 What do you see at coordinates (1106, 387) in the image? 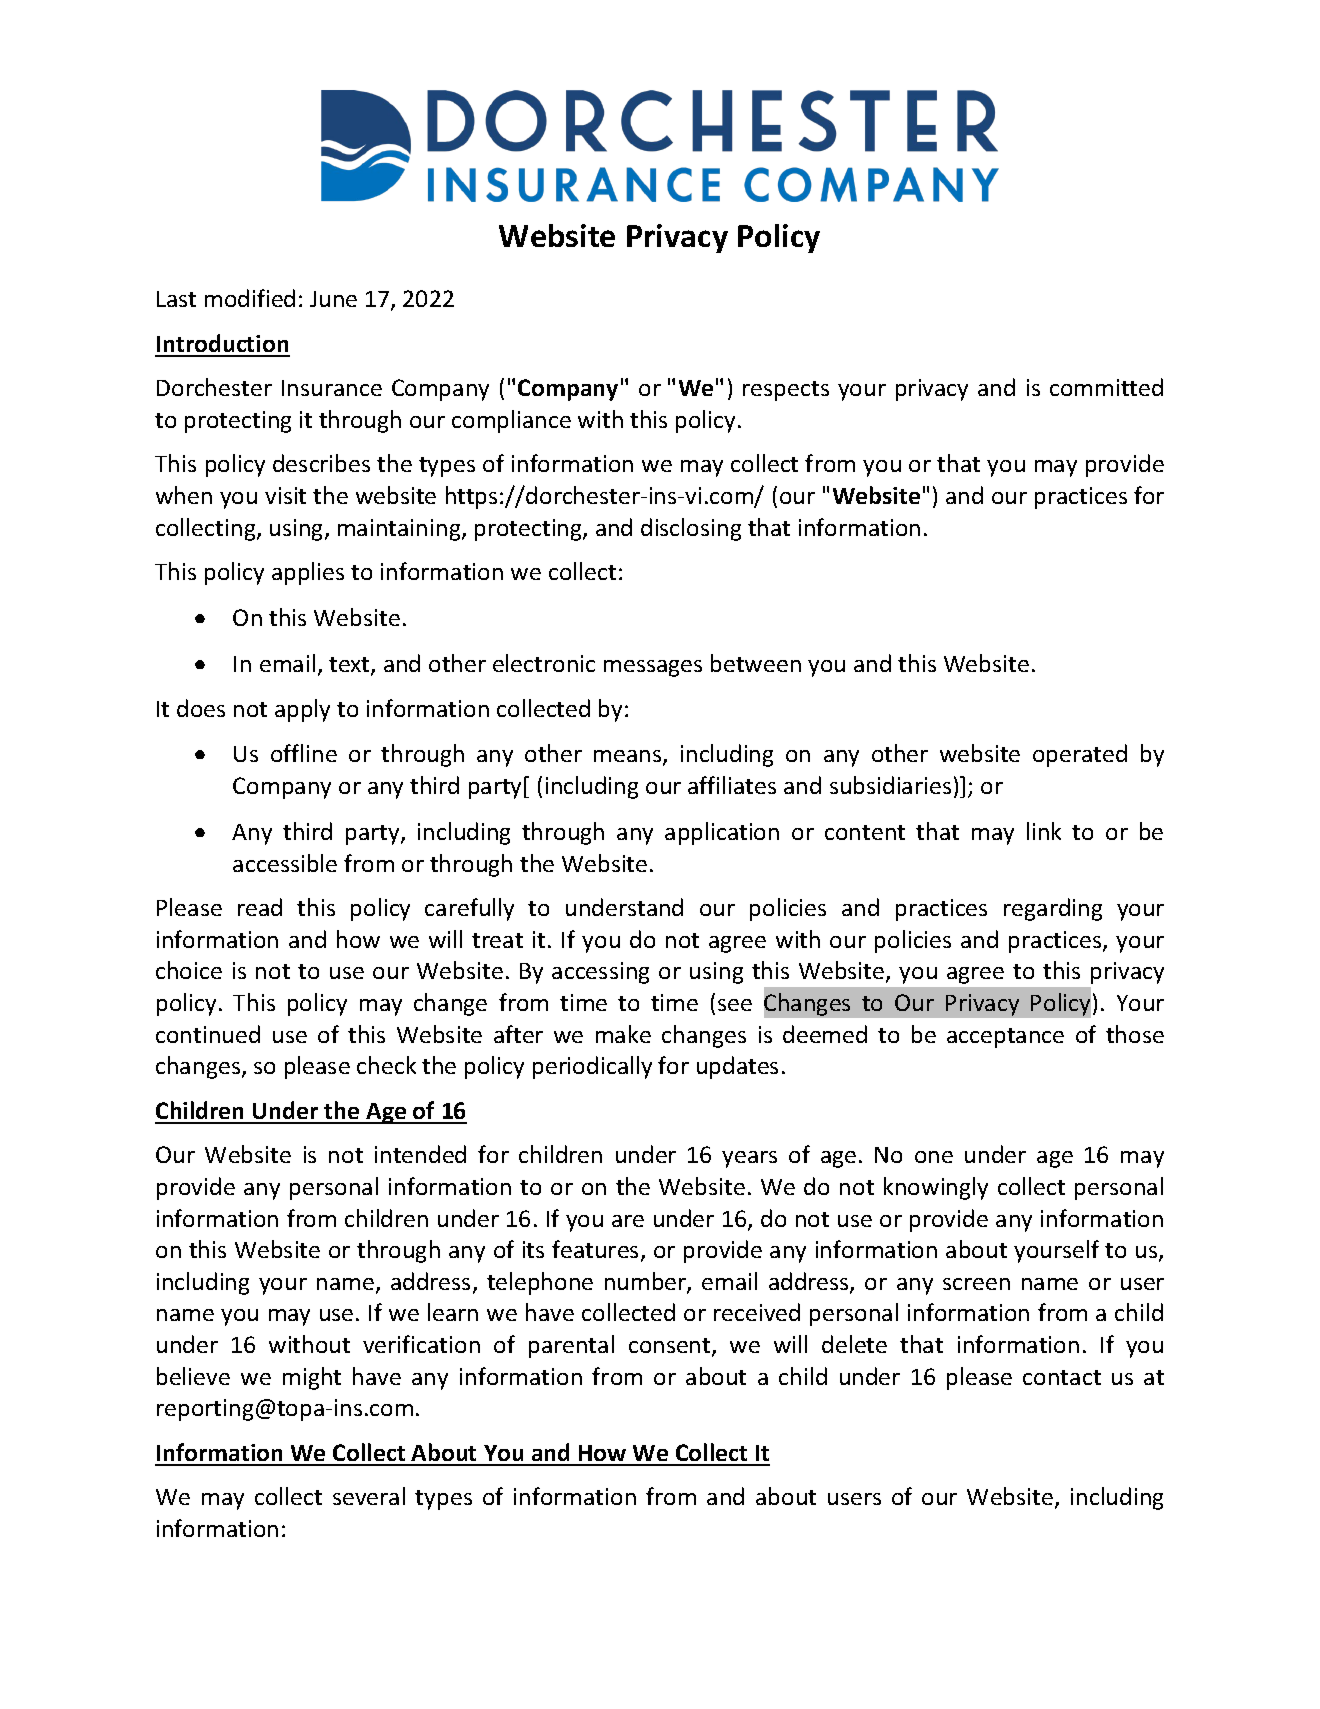
I see `committed` at bounding box center [1106, 387].
